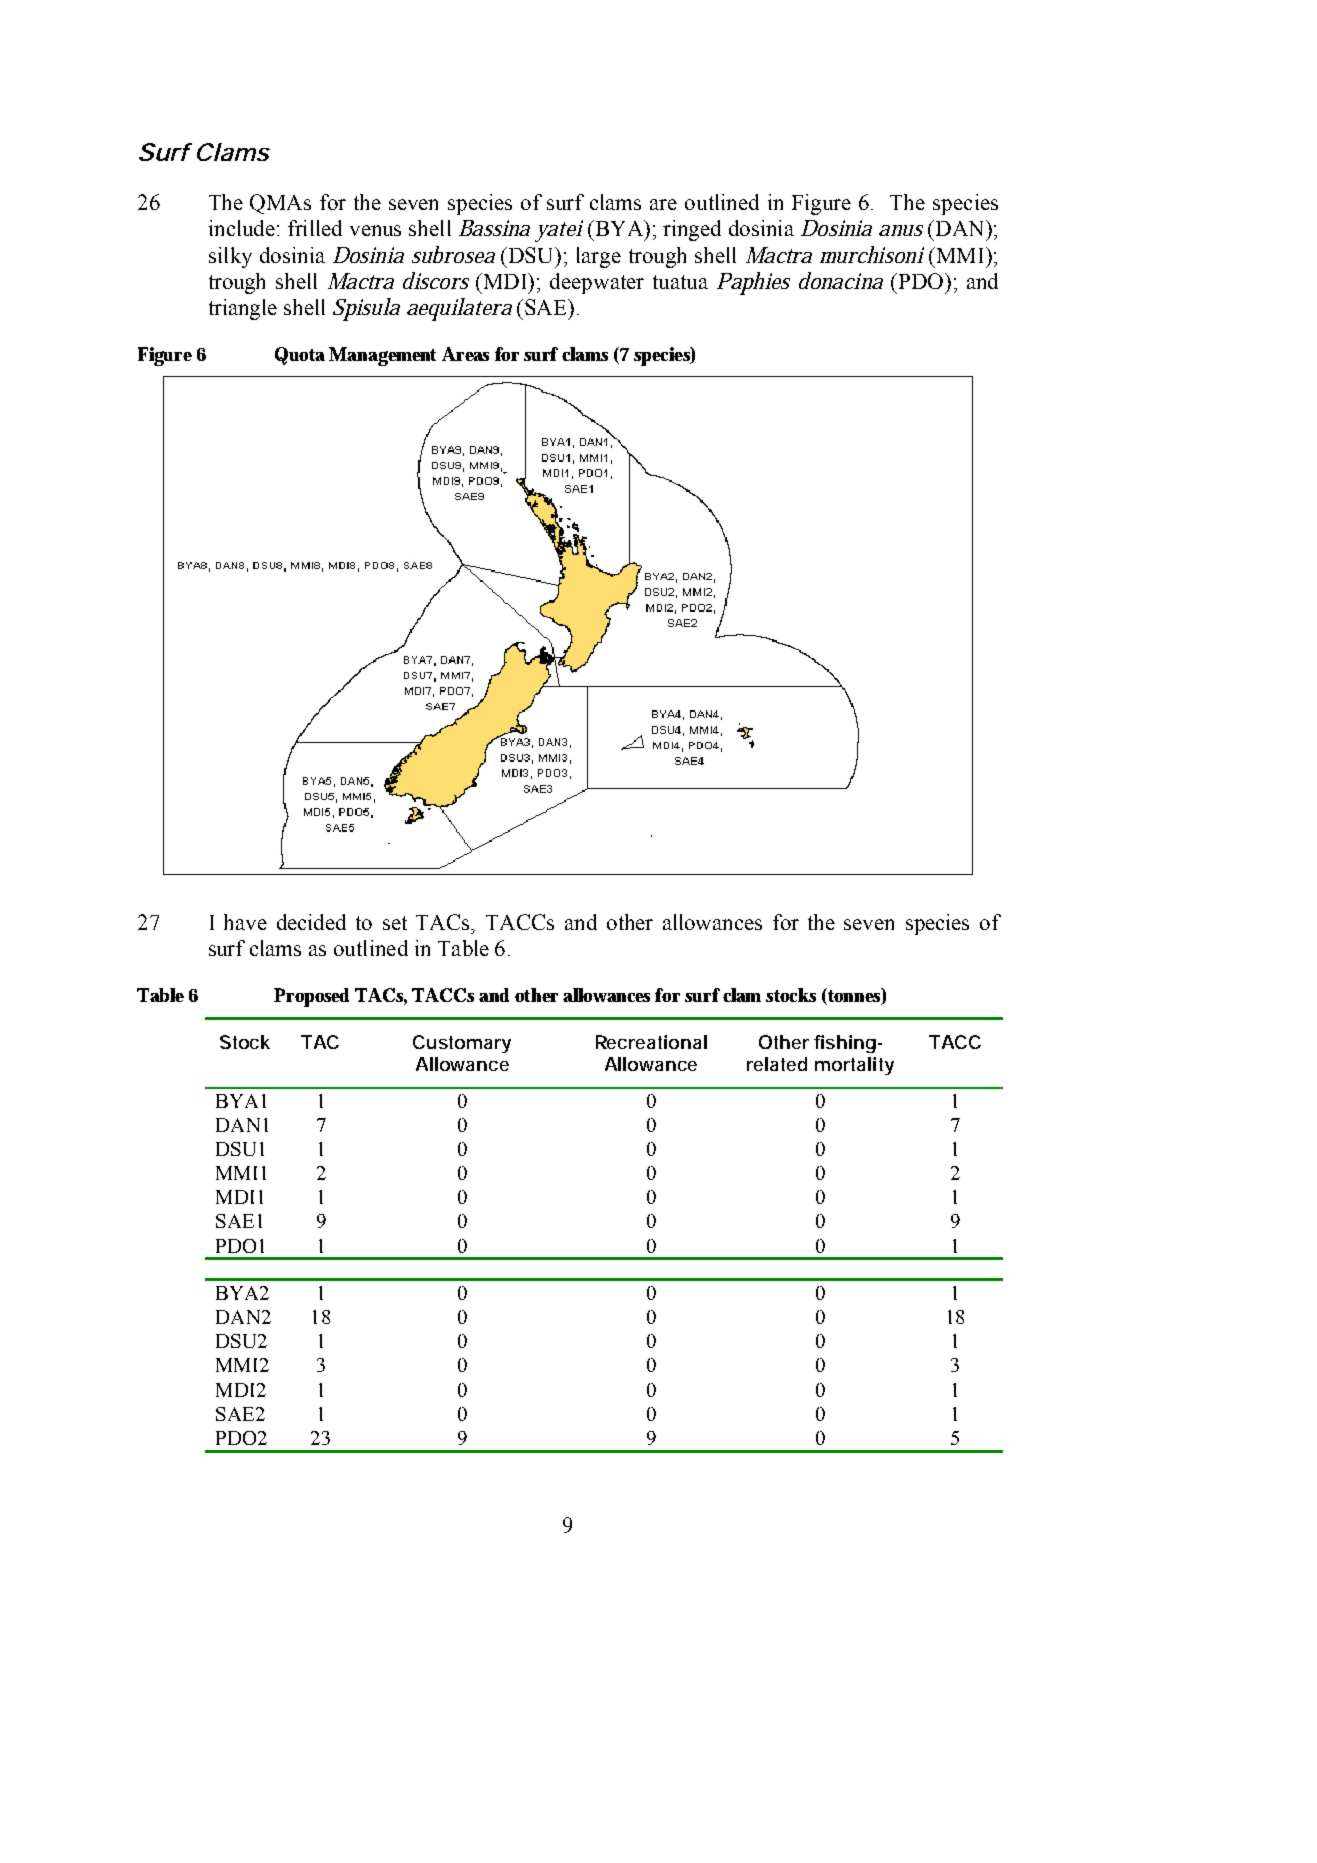 The image size is (1317, 1863). What do you see at coordinates (901, 230) in the screenshot?
I see `anus` at bounding box center [901, 230].
